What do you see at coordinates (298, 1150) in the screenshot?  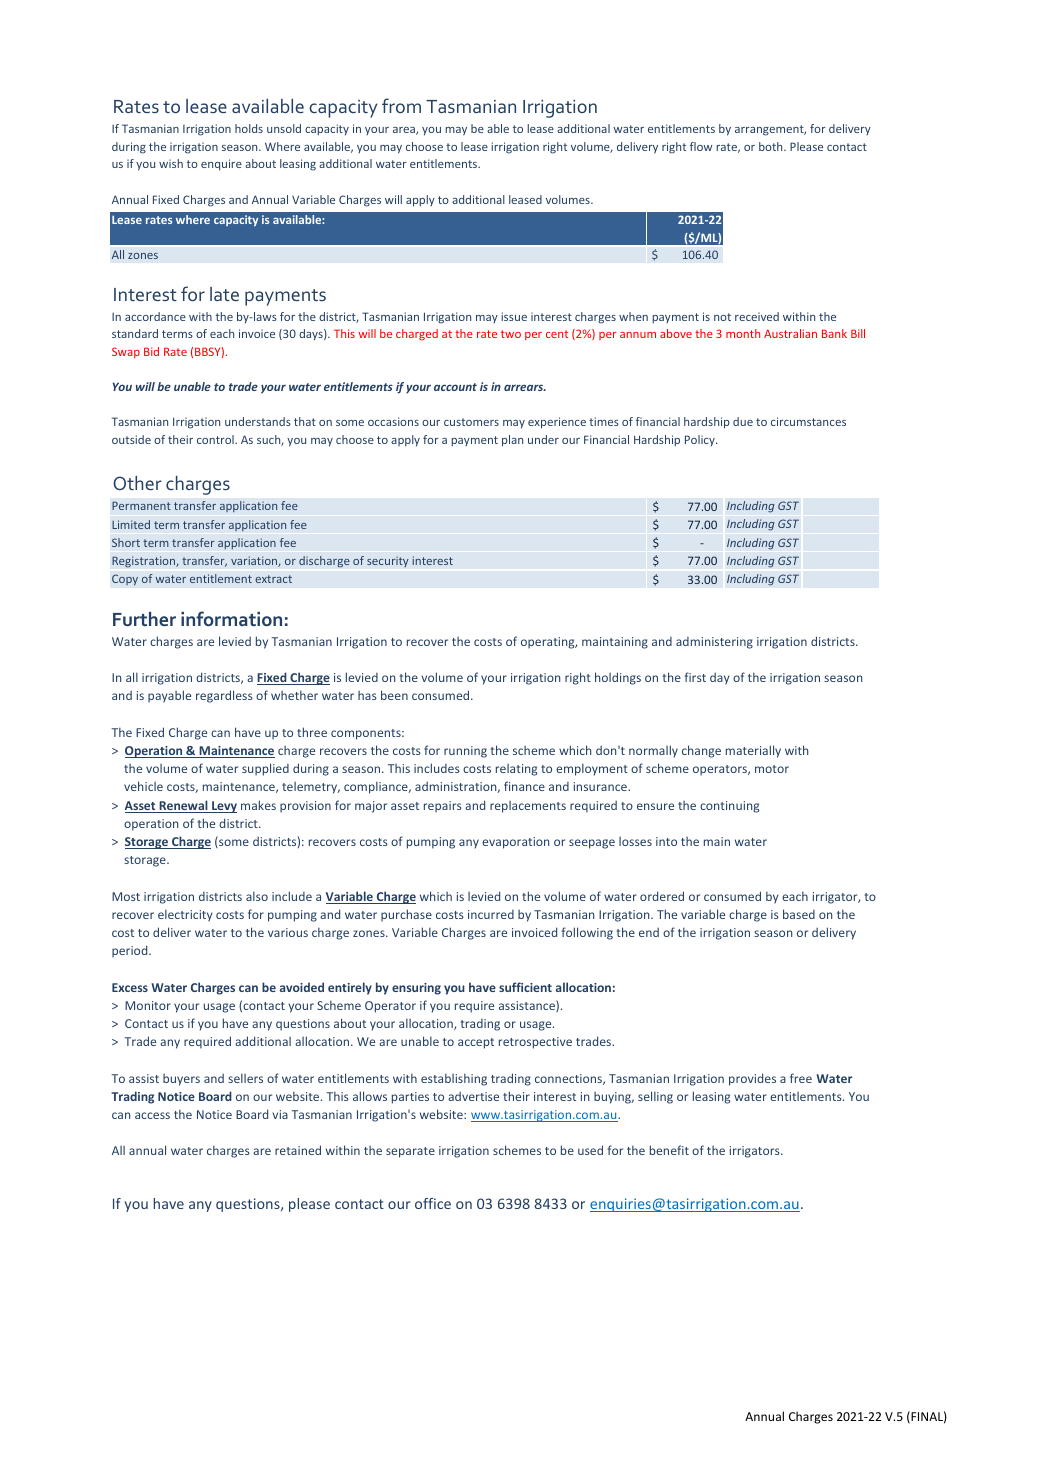 I see `retained` at bounding box center [298, 1150].
